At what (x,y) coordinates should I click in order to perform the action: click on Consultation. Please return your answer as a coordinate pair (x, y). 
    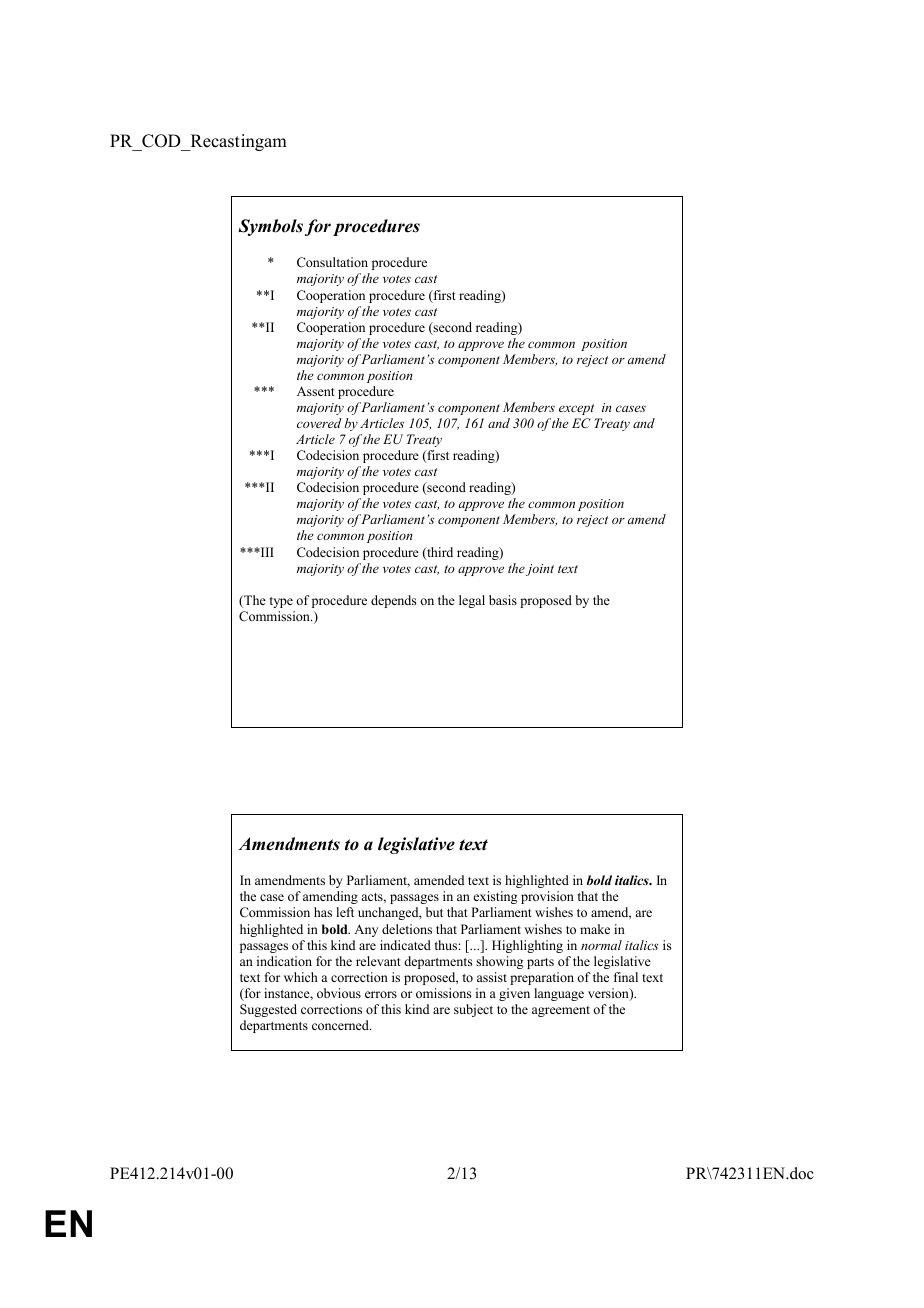
    Looking at the image, I should click on (332, 262).
